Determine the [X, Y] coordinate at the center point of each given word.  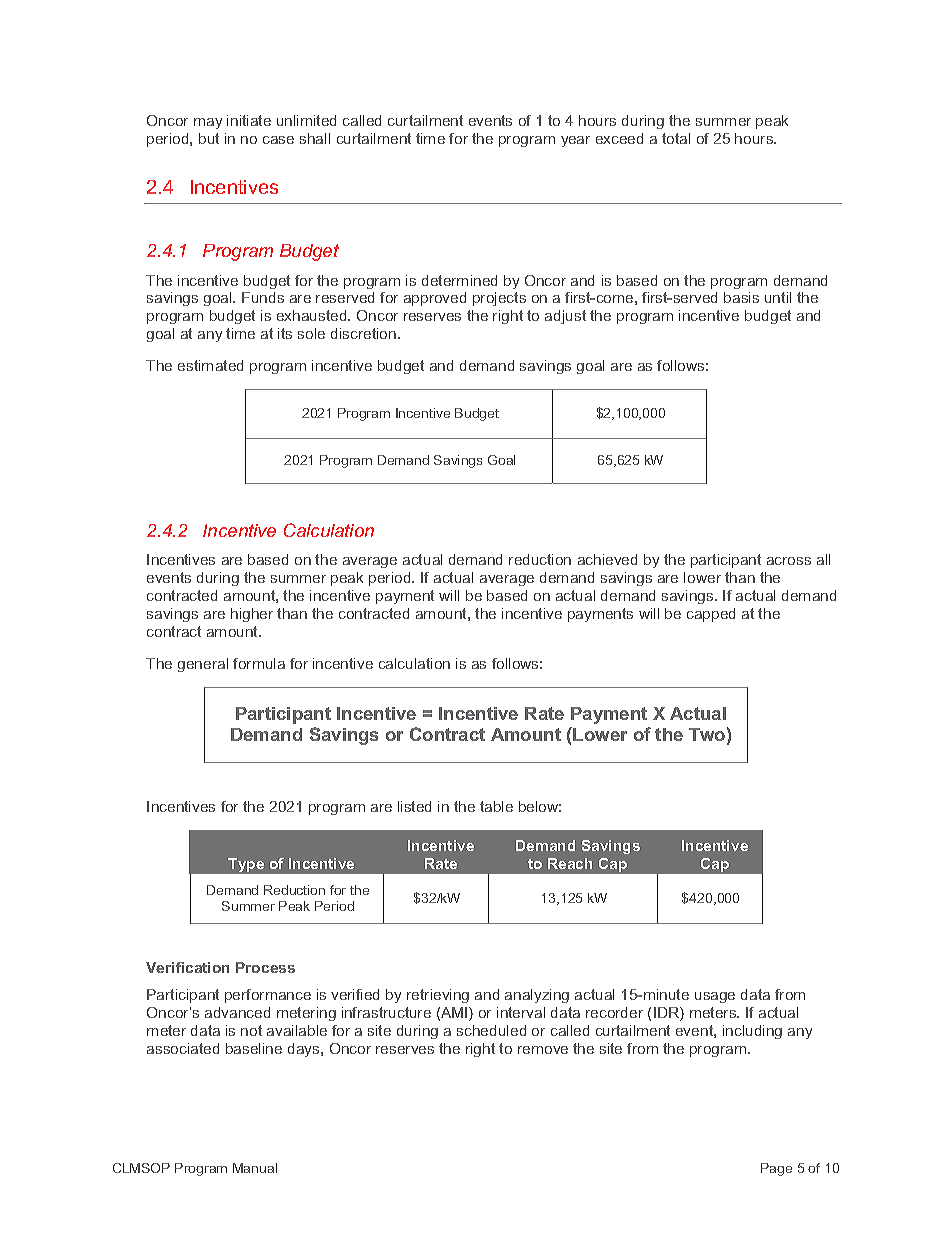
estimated [210, 365]
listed [414, 806]
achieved [607, 559]
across [789, 561]
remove [543, 1050]
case [278, 140]
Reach [570, 863]
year [575, 141]
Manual [255, 1168]
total [676, 138]
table [496, 806]
